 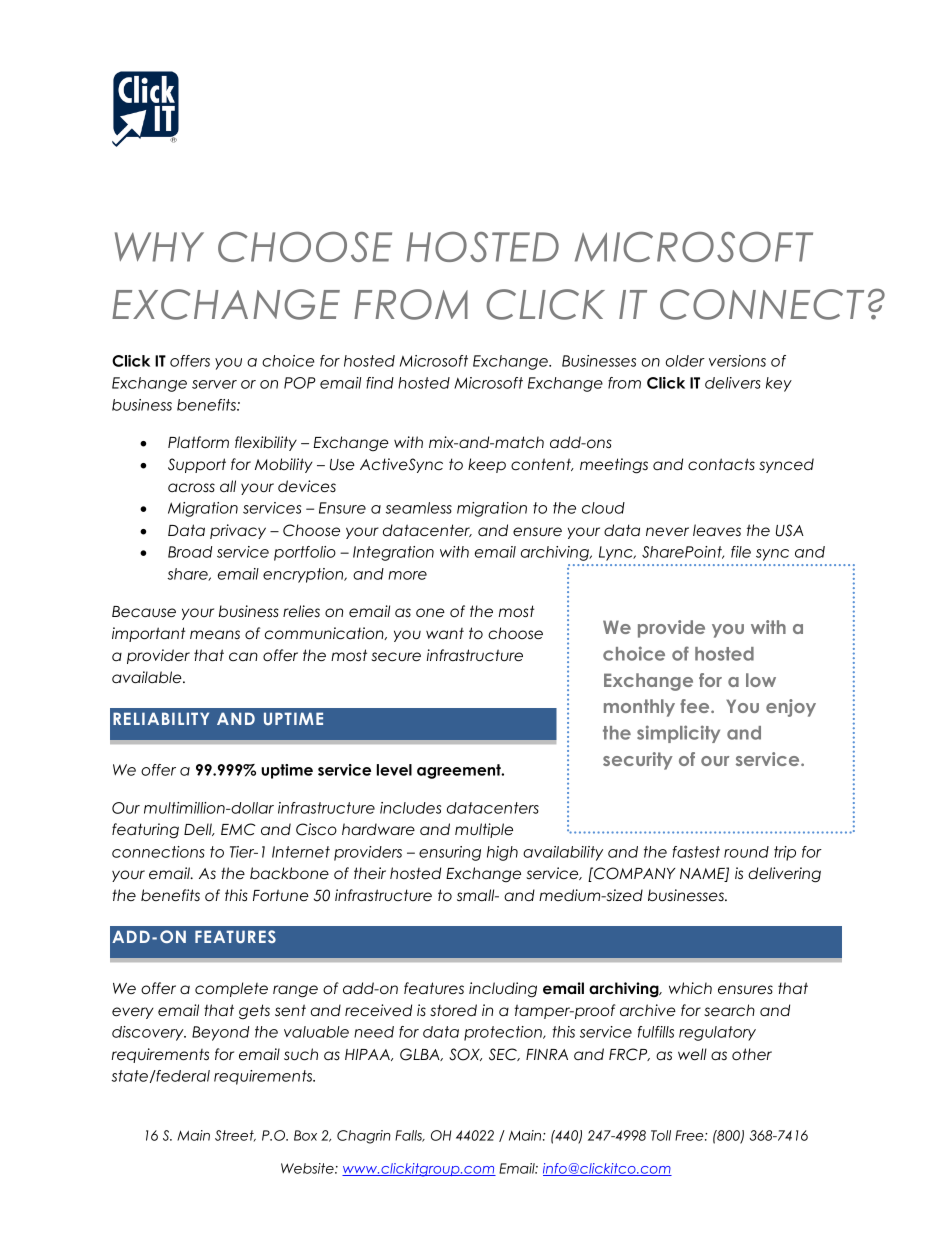 What do you see at coordinates (487, 465) in the screenshot?
I see `keep` at bounding box center [487, 465].
